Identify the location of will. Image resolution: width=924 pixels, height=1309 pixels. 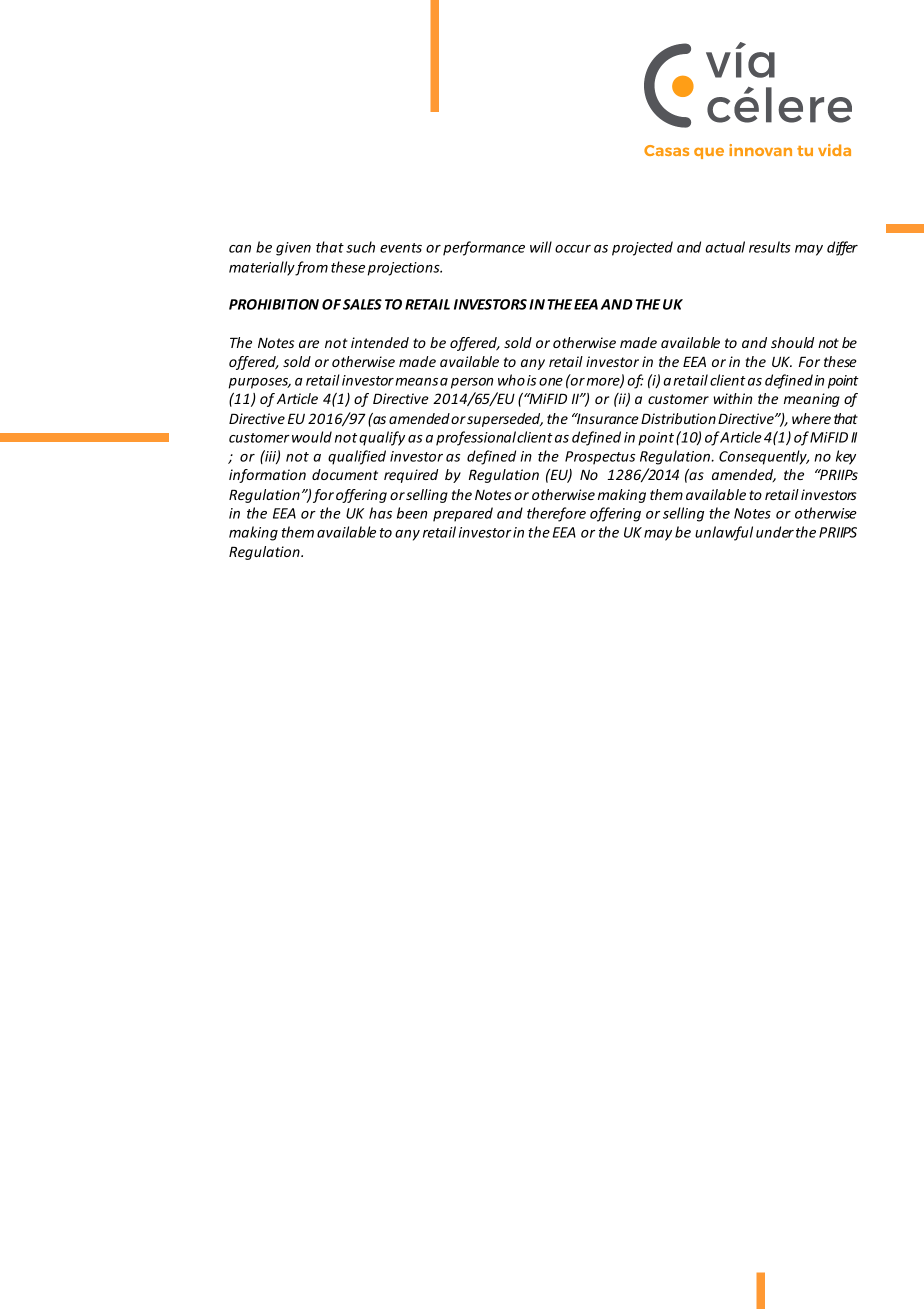
(541, 247).
